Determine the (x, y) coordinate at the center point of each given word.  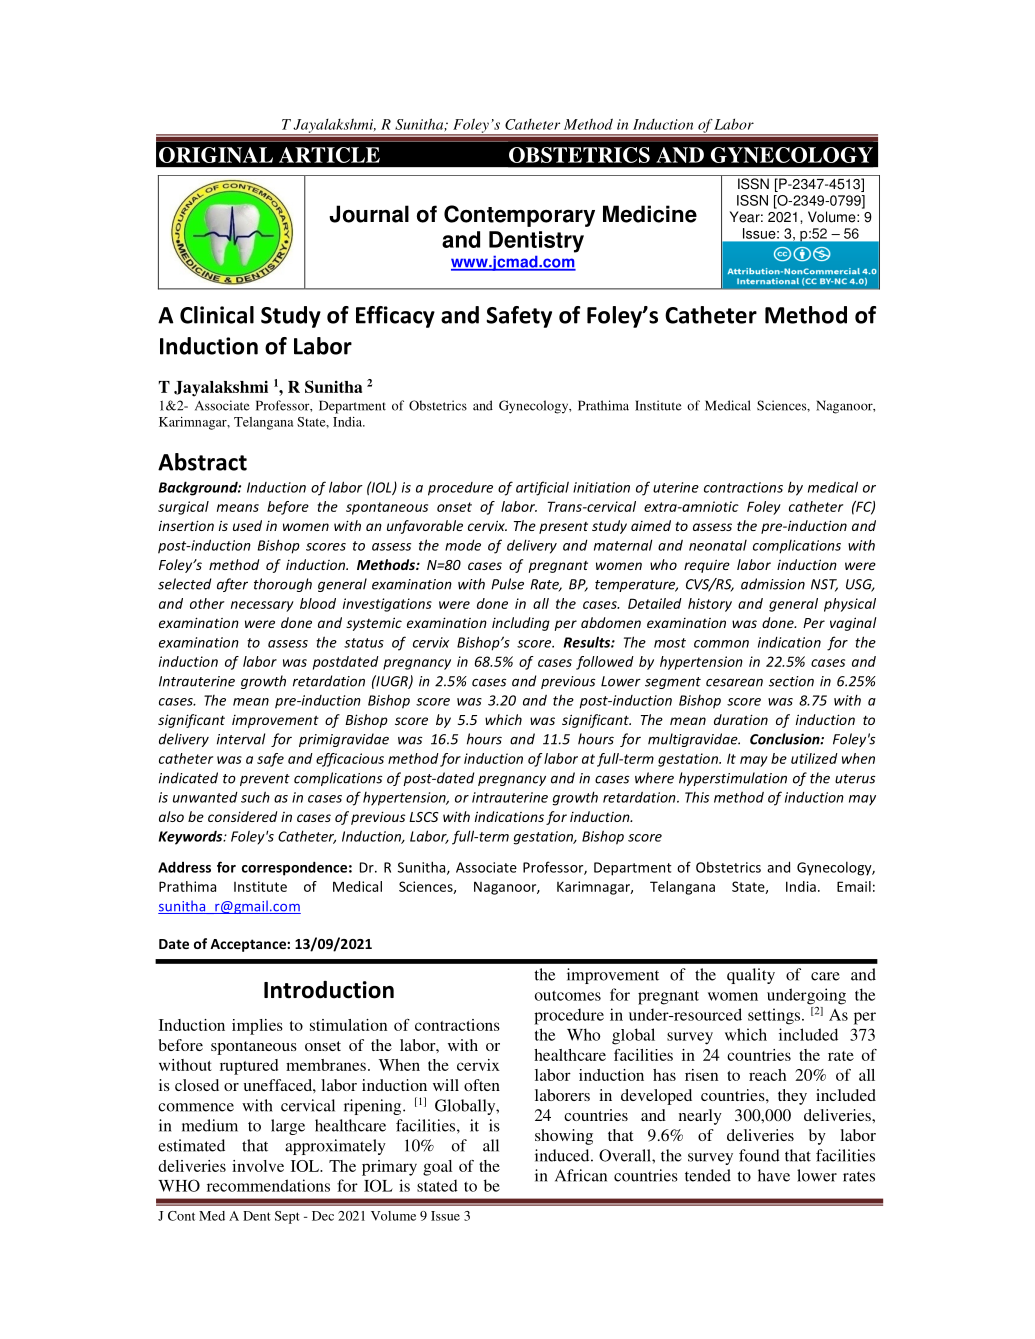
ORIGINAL (216, 155)
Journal (369, 214)
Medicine (650, 214)
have (774, 1175)
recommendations (268, 1185)
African (581, 1175)
